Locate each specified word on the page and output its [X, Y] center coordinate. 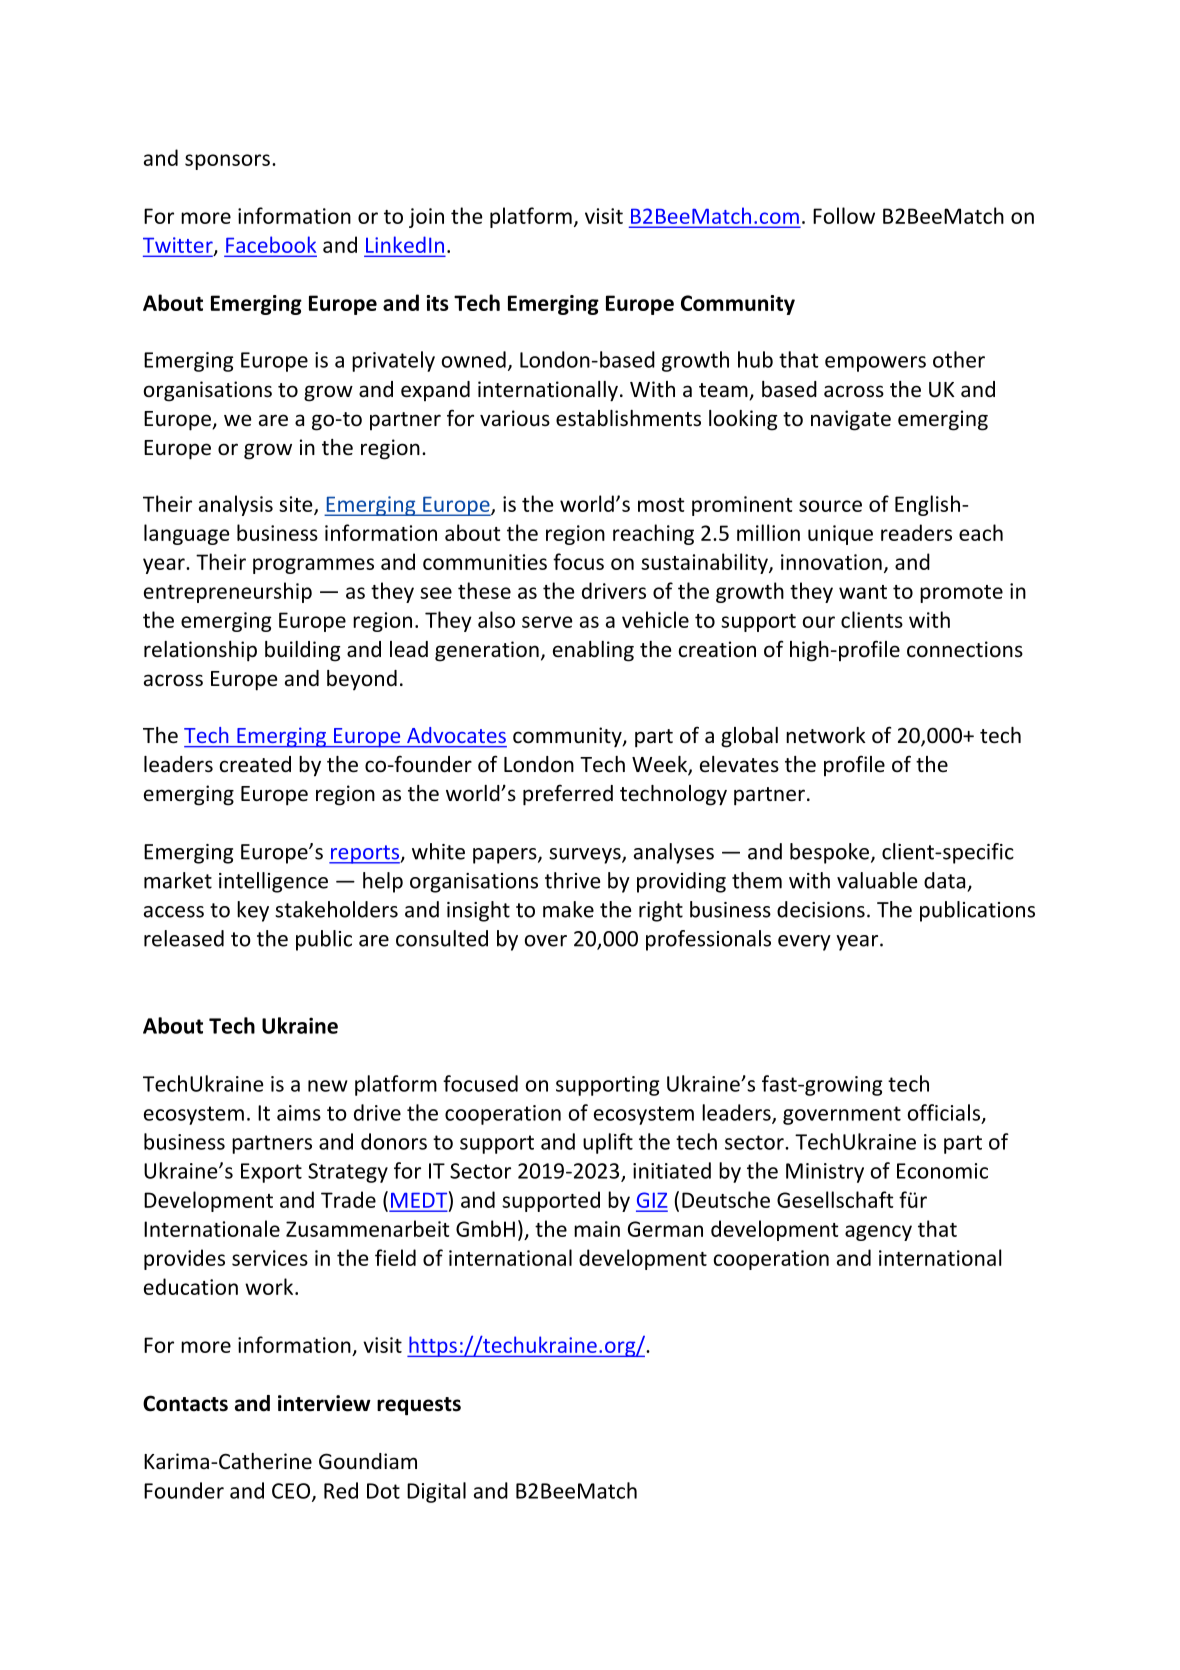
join [426, 218]
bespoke [831, 853]
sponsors [227, 162]
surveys [586, 856]
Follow [844, 215]
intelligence [273, 882]
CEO [291, 1491]
